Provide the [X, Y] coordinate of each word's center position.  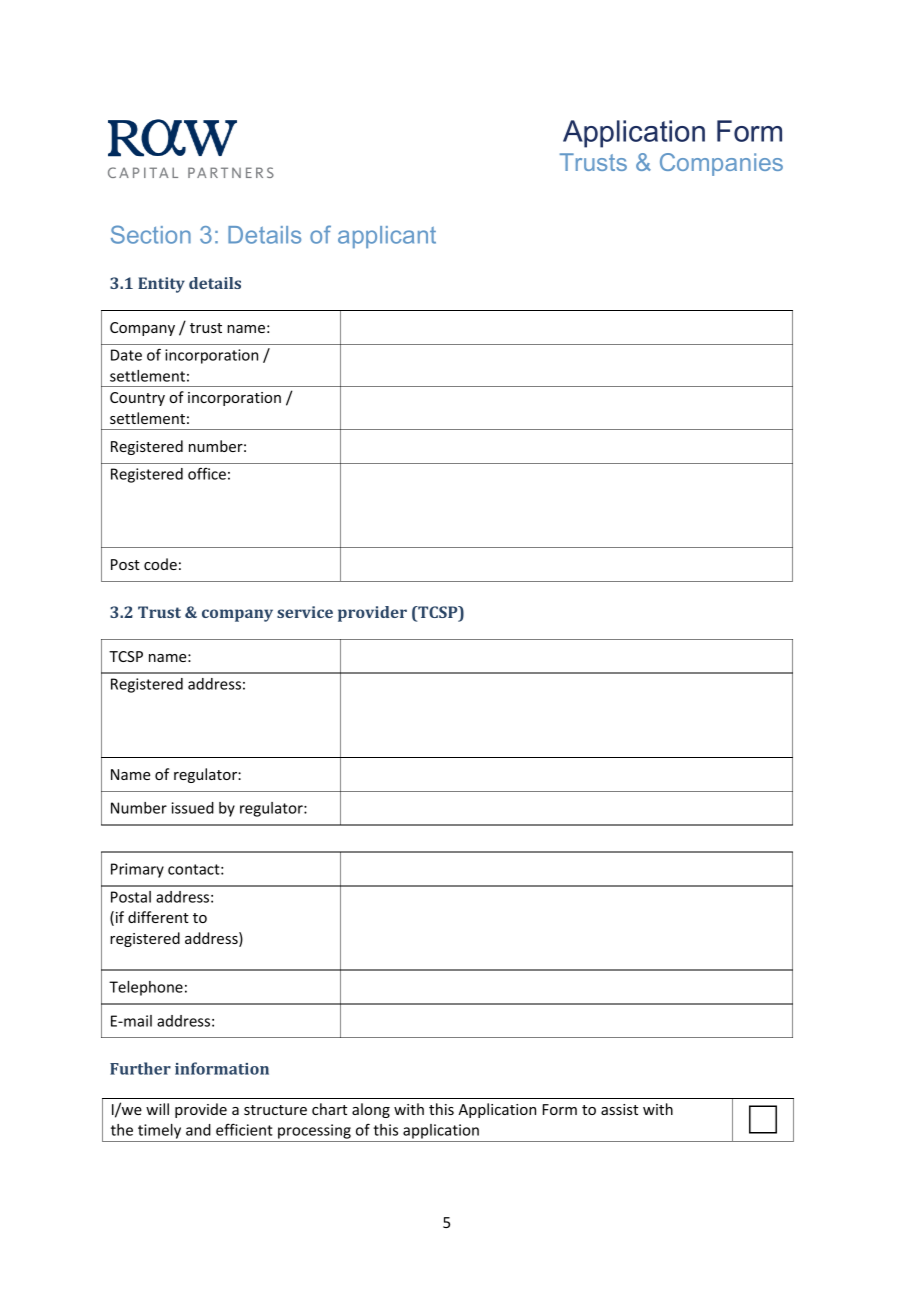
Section [151, 234]
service [305, 612]
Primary [137, 870]
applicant [387, 237]
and [198, 1130]
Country [137, 399]
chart [329, 1109]
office [207, 473]
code [160, 564]
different [158, 917]
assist [619, 1109]
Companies [721, 164]
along [371, 1110]
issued [192, 808]
